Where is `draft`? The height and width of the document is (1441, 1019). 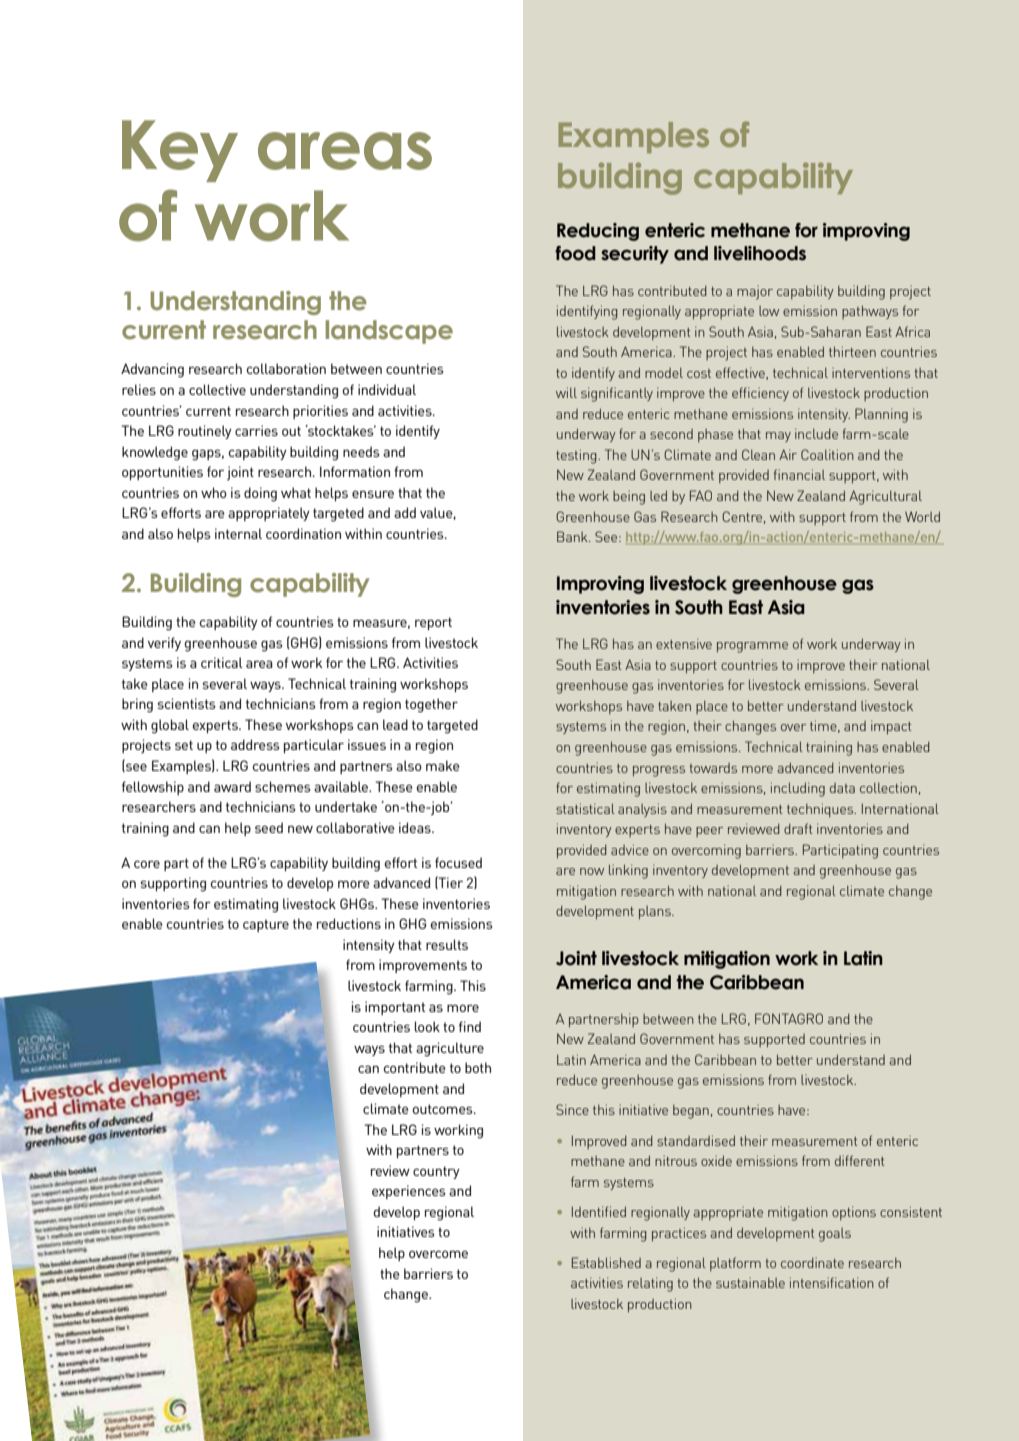
draft is located at coordinates (798, 828).
